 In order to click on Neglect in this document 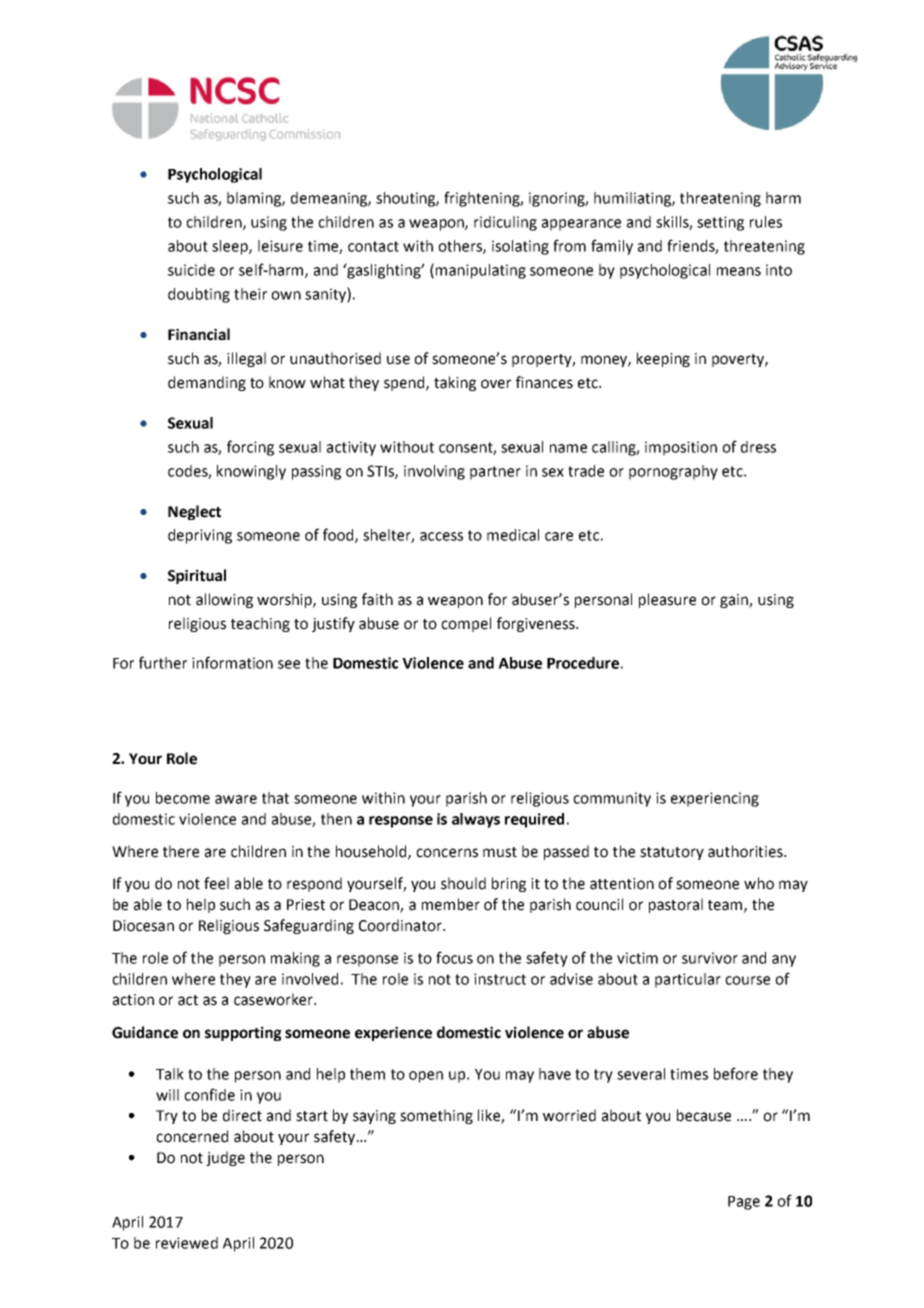, I will do `click(194, 512)`.
